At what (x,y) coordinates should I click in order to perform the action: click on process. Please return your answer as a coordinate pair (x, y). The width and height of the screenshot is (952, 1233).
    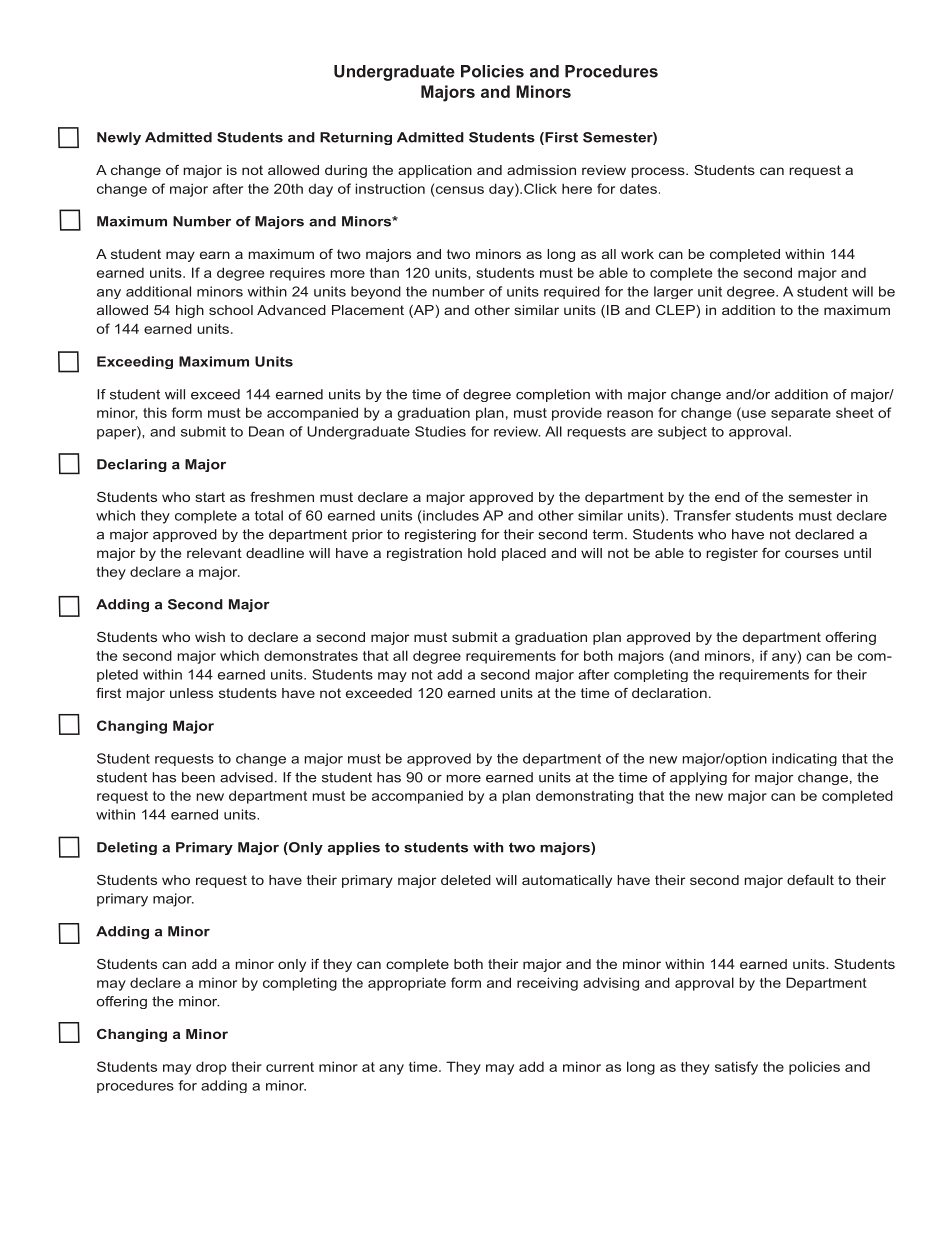
    Looking at the image, I should click on (659, 172).
